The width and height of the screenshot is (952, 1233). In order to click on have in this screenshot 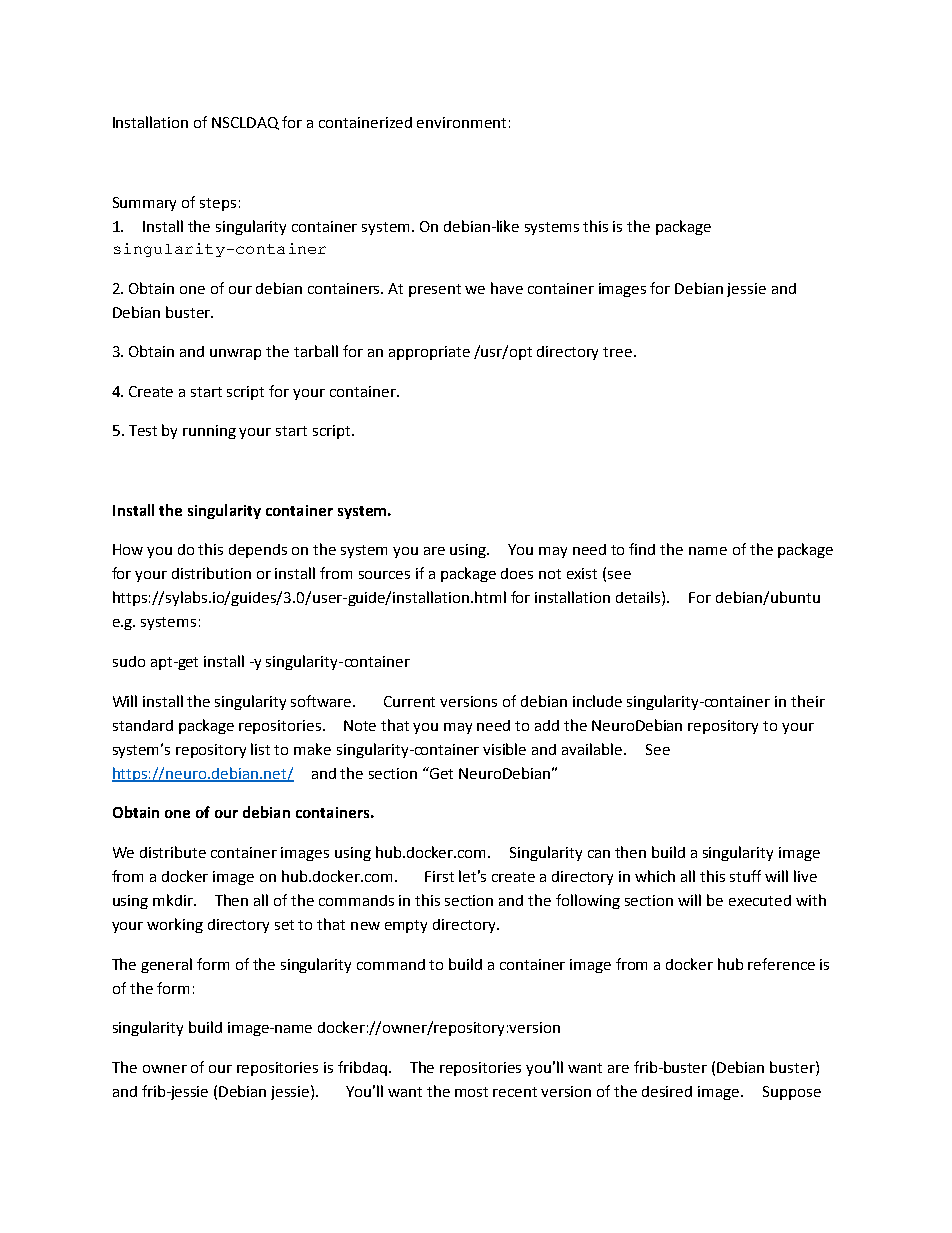, I will do `click(507, 288)`.
